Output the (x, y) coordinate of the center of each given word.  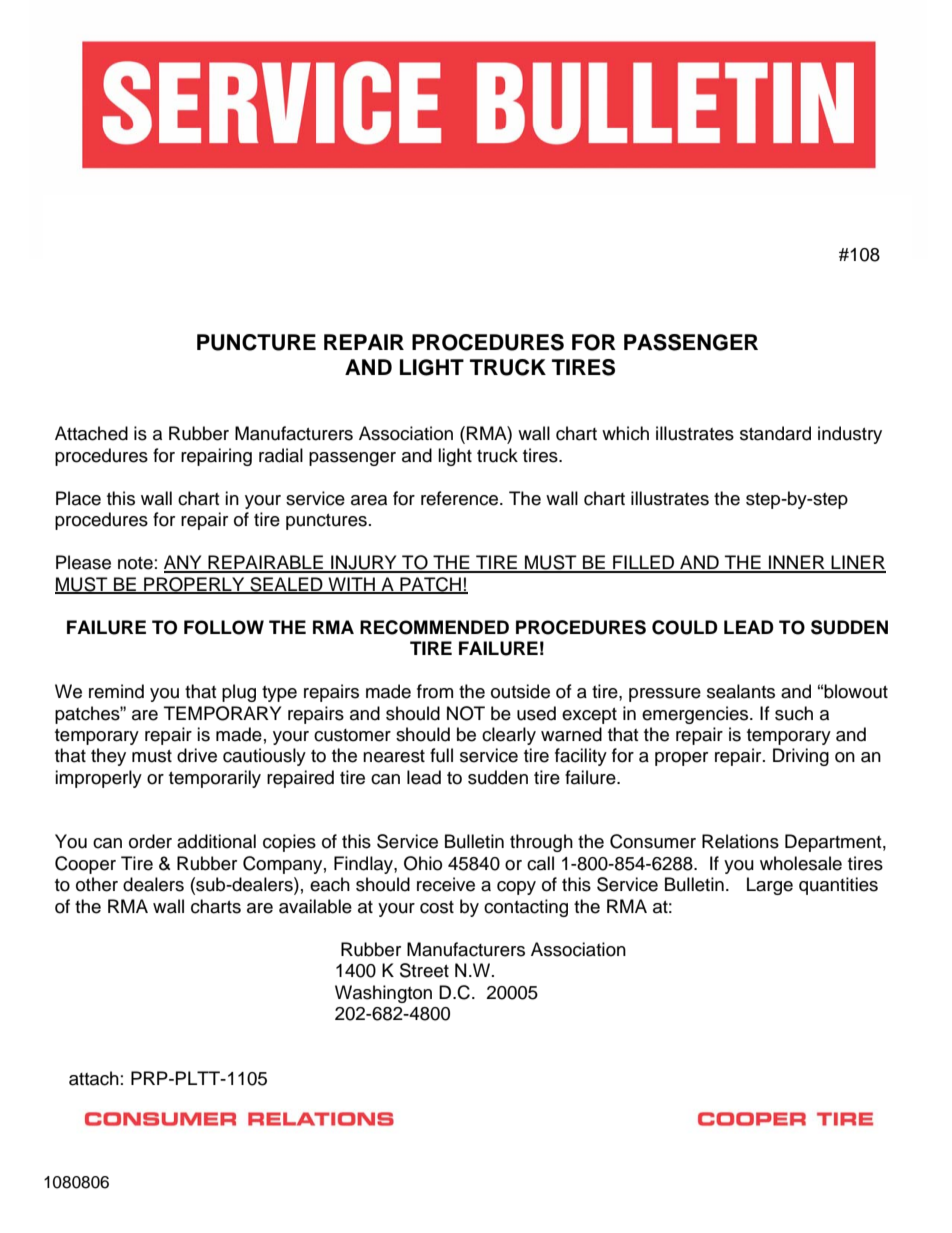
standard (775, 433)
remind (116, 691)
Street (424, 970)
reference (461, 498)
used (536, 713)
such (794, 713)
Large (770, 886)
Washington (383, 994)
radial (281, 455)
